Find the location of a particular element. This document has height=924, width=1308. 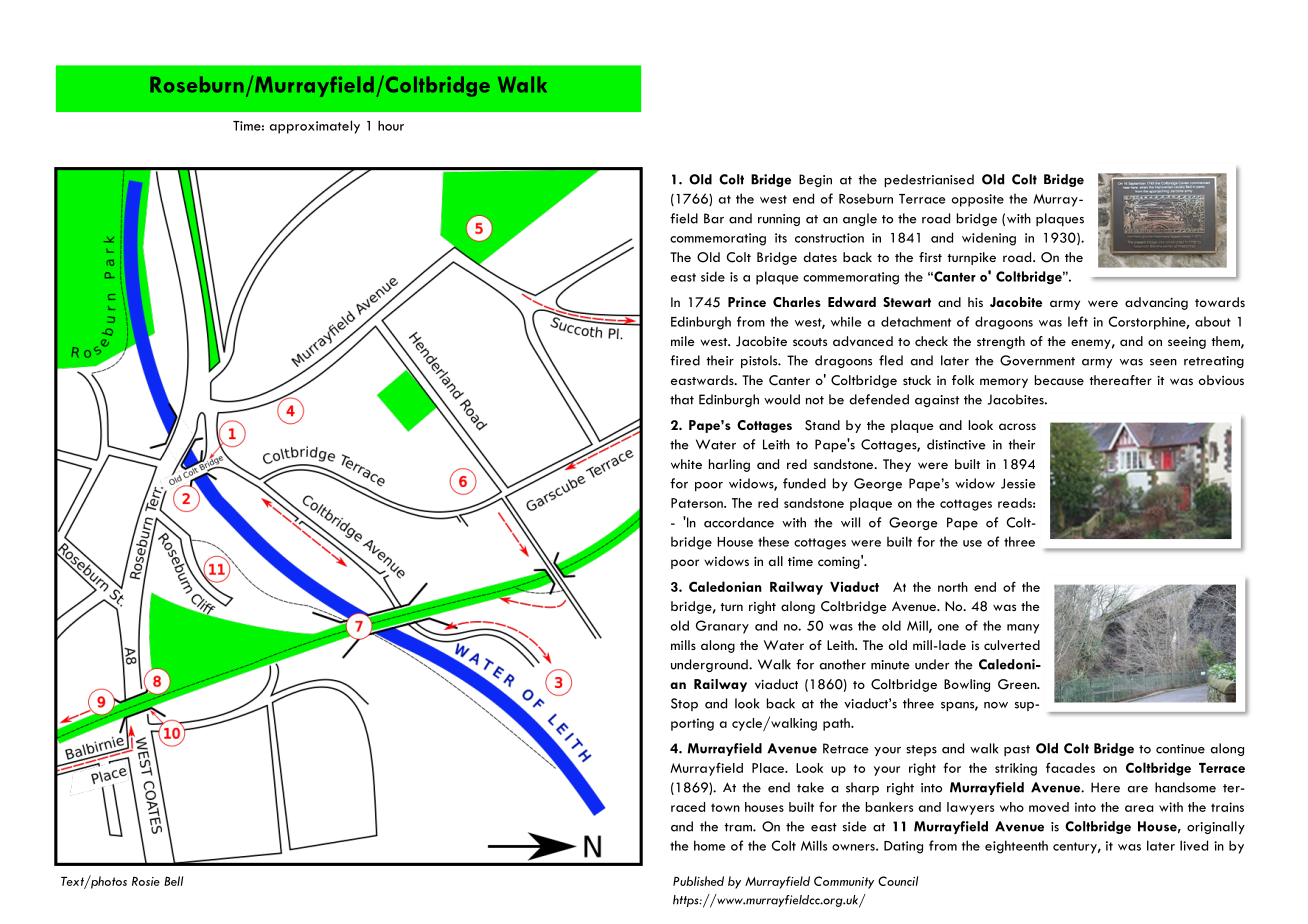

Bell is located at coordinates (173, 881).
